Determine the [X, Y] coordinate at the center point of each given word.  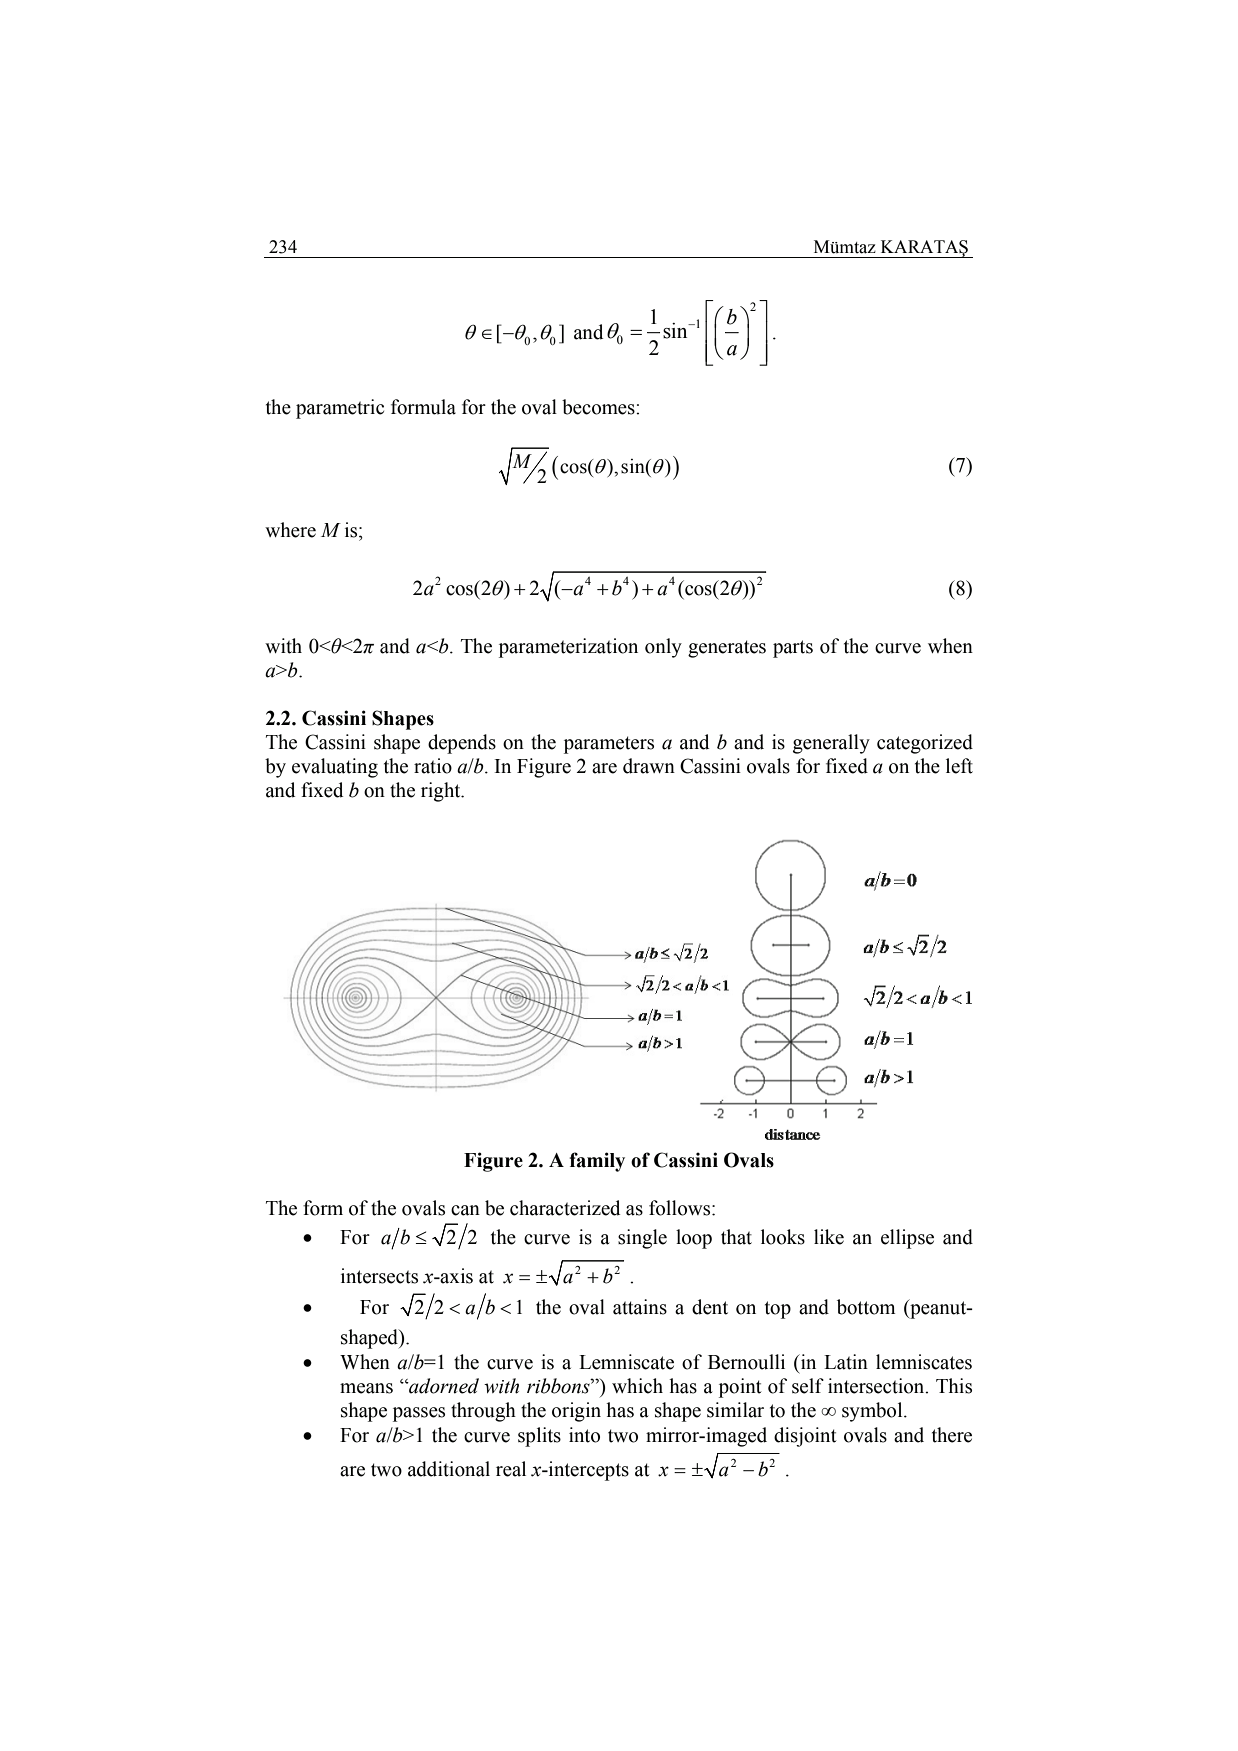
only [663, 648]
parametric [340, 409]
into [584, 1435]
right [442, 792]
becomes [599, 407]
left [959, 766]
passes [419, 1414]
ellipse [907, 1239]
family [597, 1162]
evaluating [335, 768]
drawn [649, 766]
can [465, 1210]
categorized [925, 744]
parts [793, 649]
